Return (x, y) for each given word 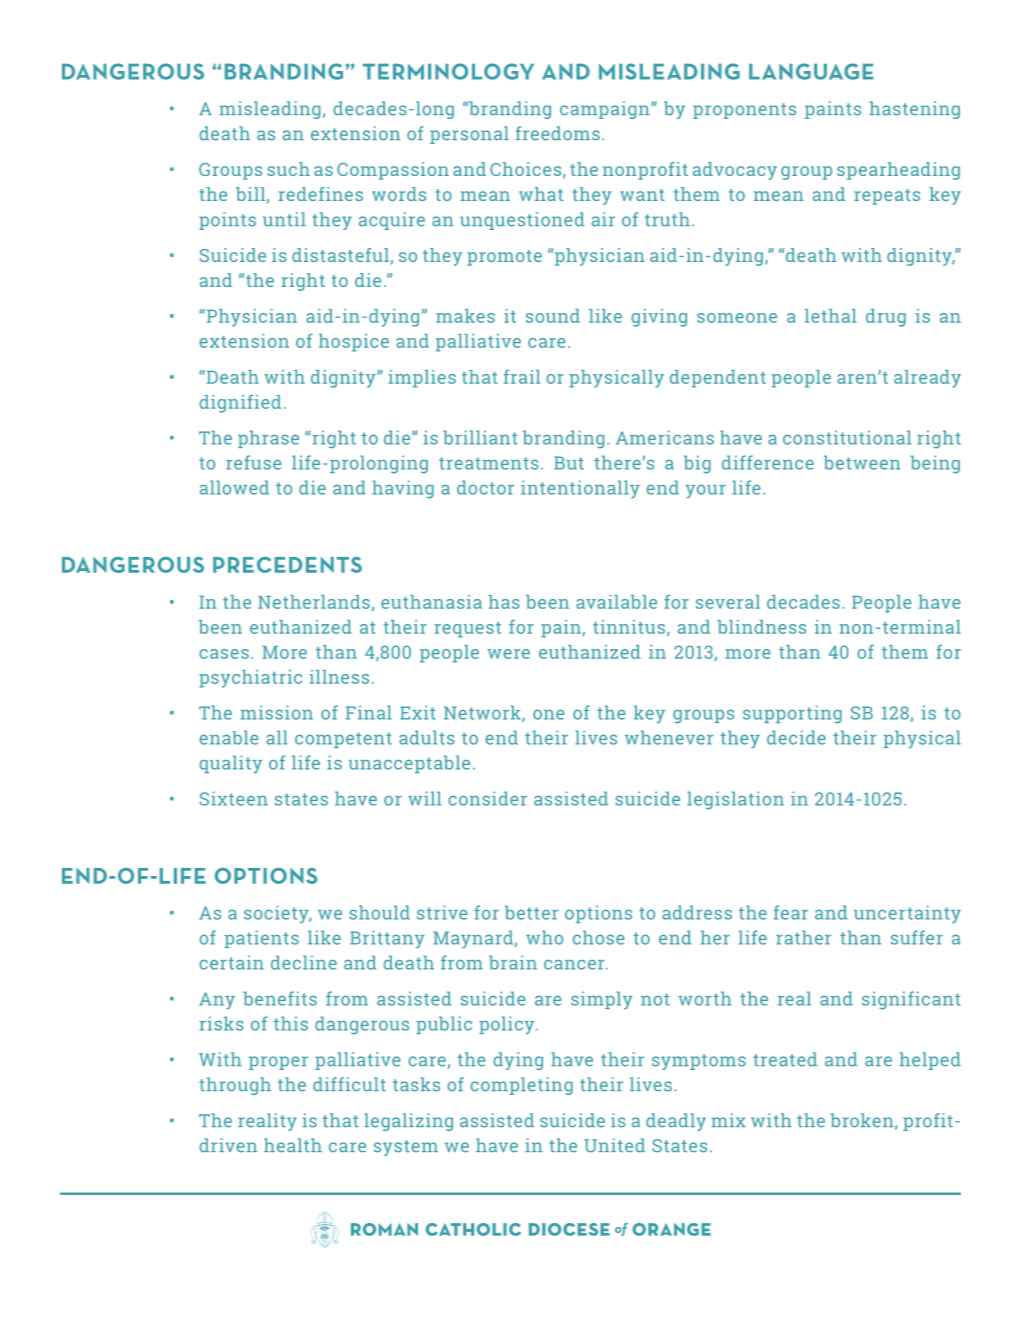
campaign (606, 110)
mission (276, 712)
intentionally (580, 489)
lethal (830, 316)
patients (261, 939)
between (862, 462)
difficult (349, 1084)
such (289, 169)
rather (803, 937)
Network (483, 713)
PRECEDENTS (287, 565)
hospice (354, 343)
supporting (792, 714)
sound (553, 316)
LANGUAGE (811, 71)
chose (599, 937)
